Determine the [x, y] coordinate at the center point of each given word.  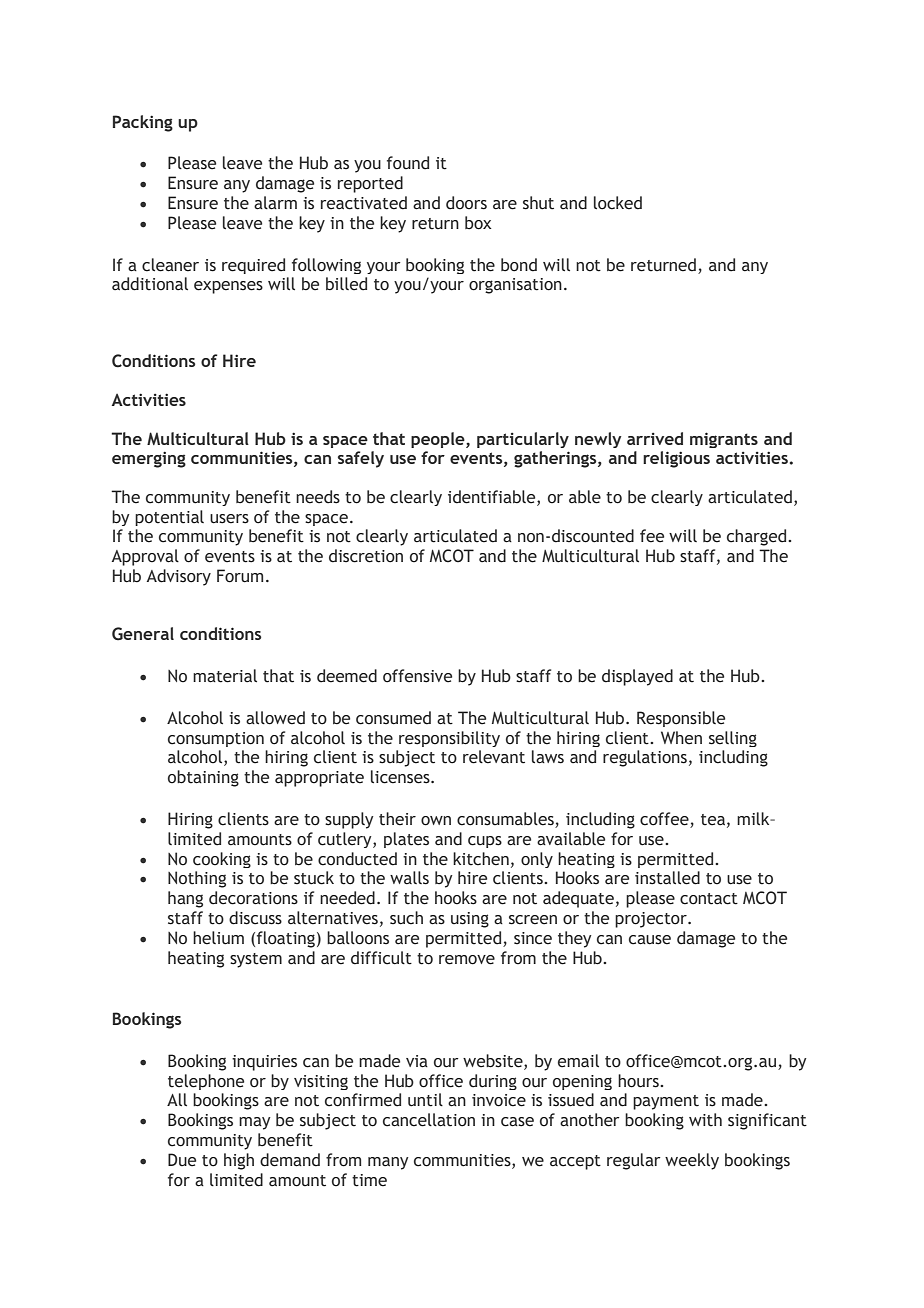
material [225, 676]
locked [618, 203]
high [239, 1161]
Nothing [197, 879]
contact [709, 899]
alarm [275, 203]
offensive [417, 676]
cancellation [429, 1120]
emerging [149, 459]
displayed [637, 677]
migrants [724, 440]
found [408, 163]
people [439, 440]
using [470, 920]
